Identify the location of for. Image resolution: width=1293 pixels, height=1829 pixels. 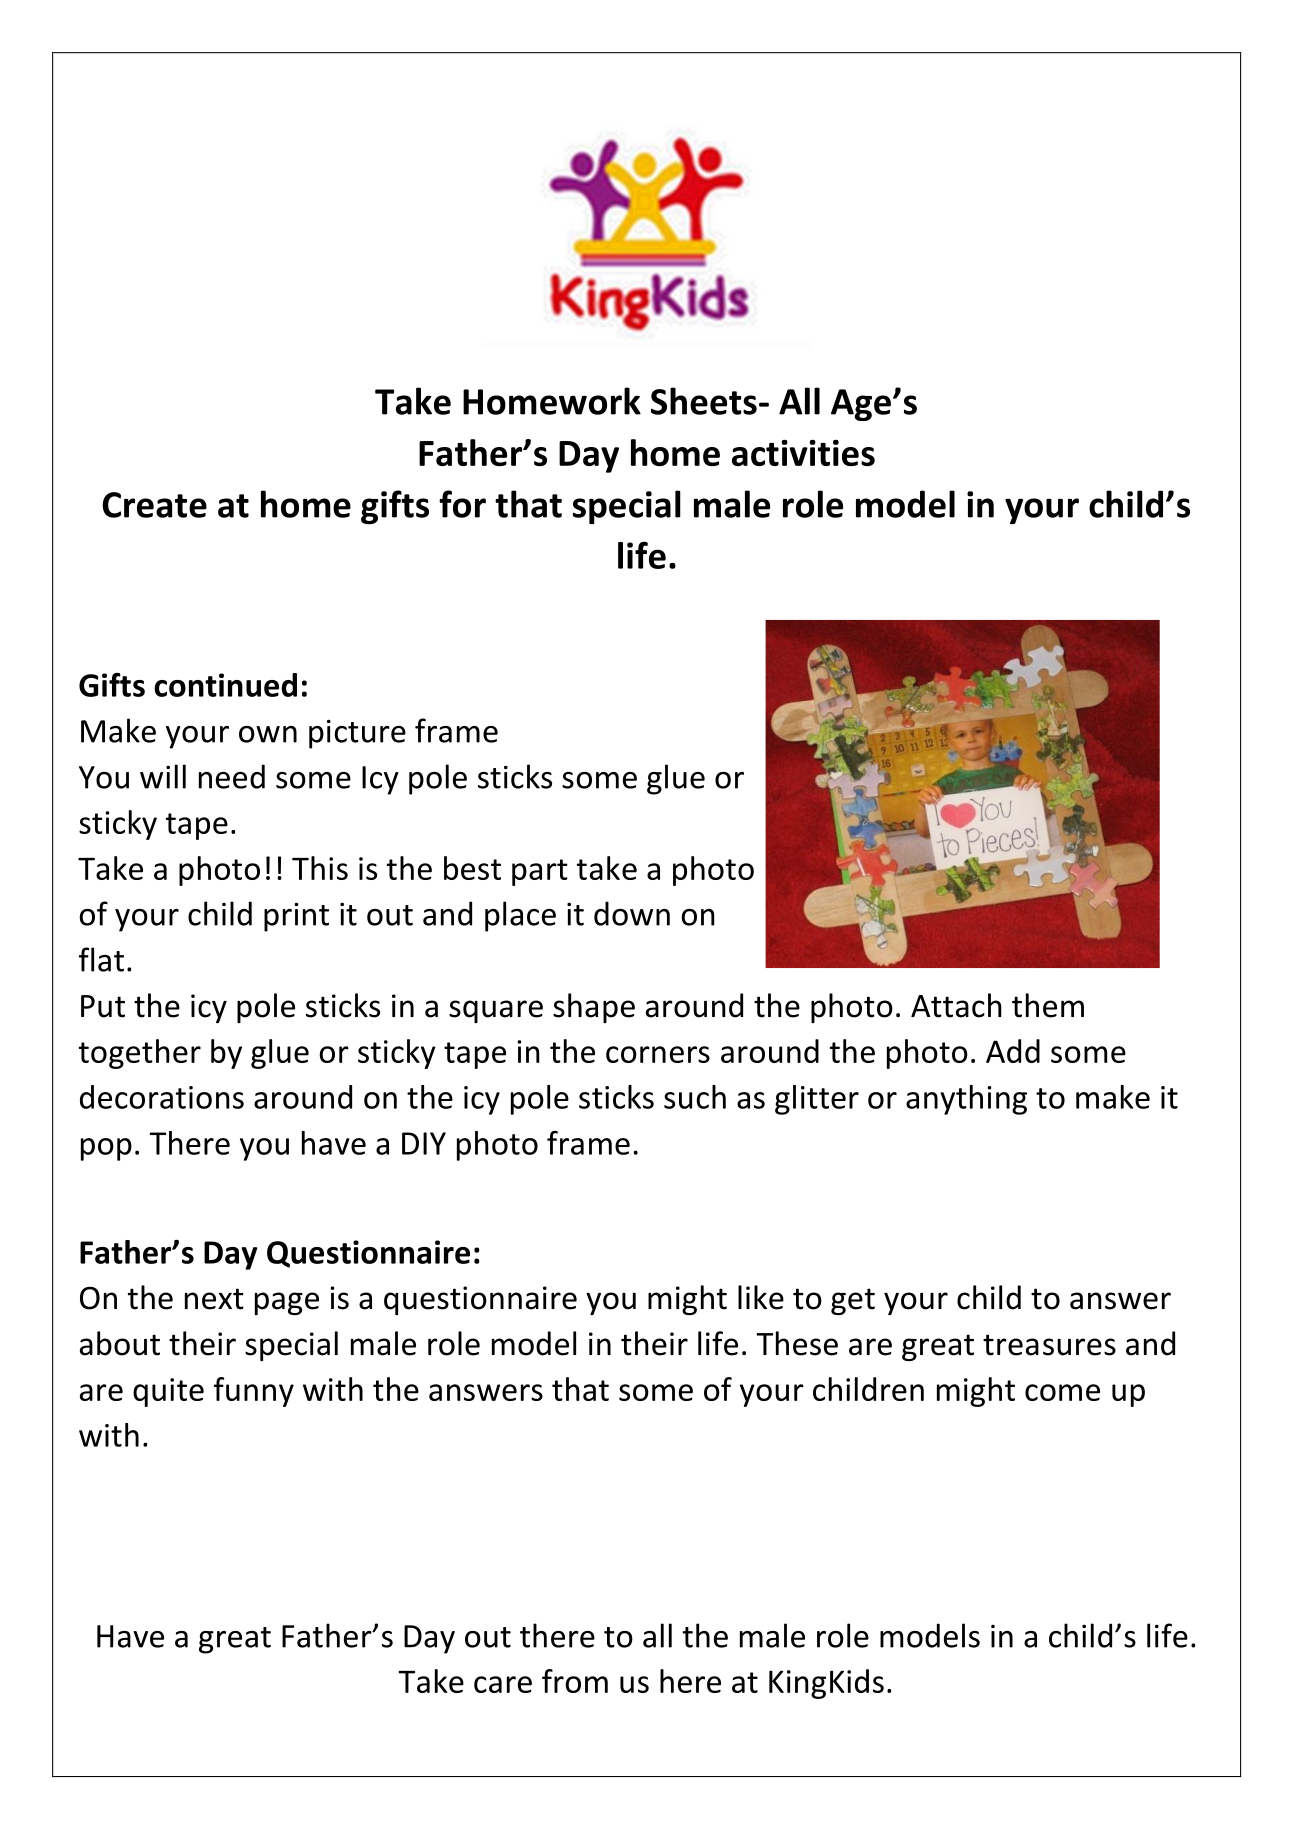
(462, 504).
